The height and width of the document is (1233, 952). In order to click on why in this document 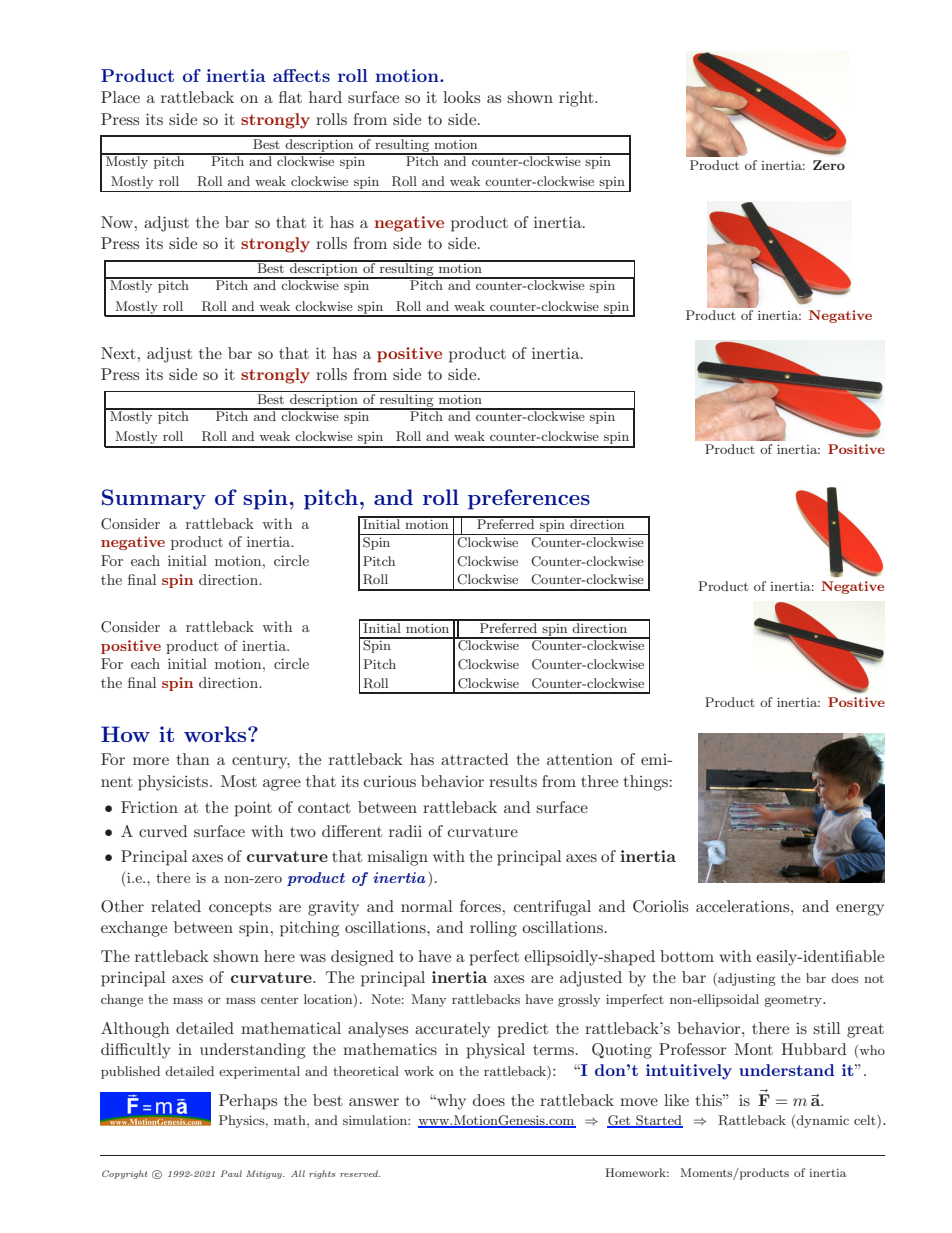, I will do `click(450, 1102)`.
